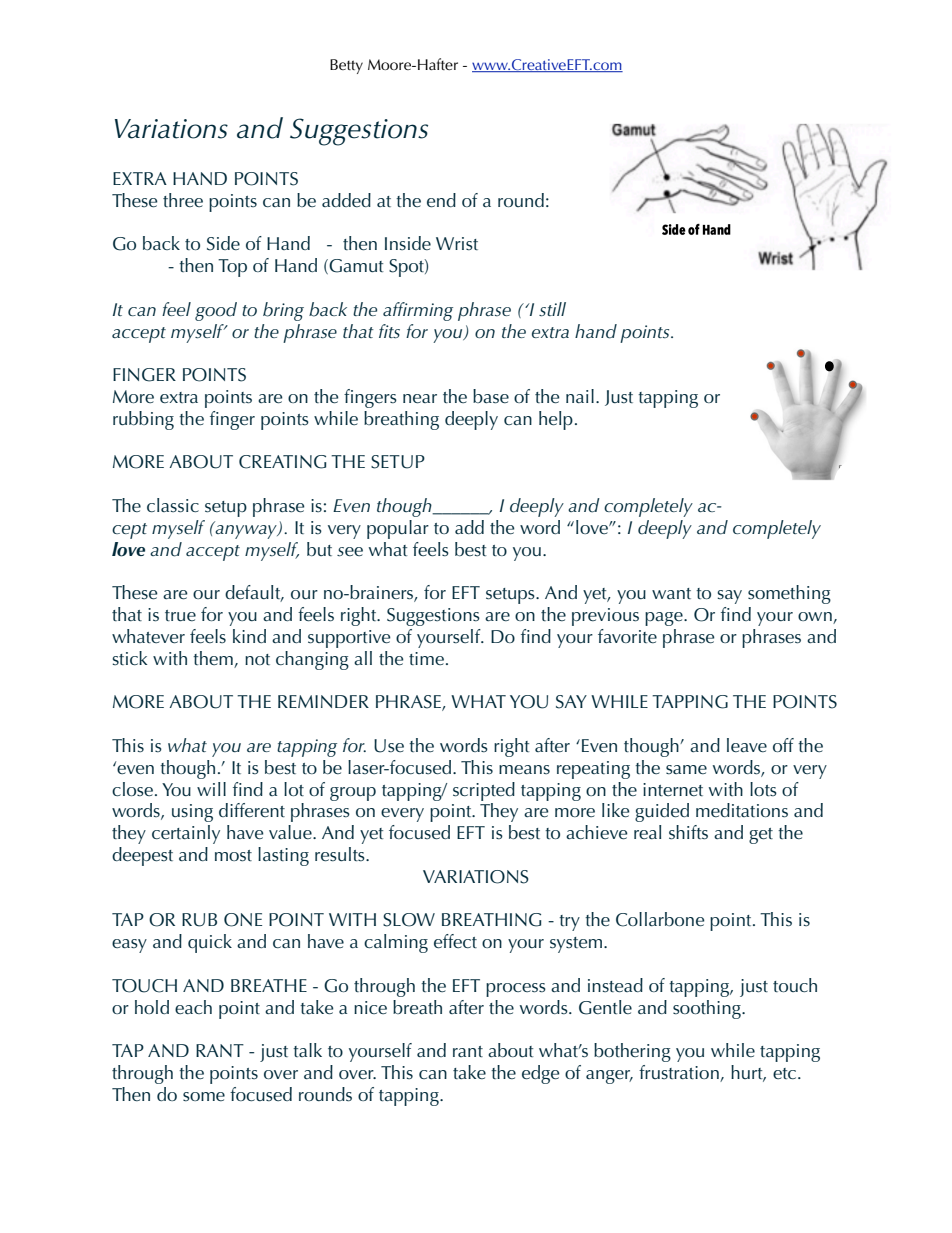 The height and width of the document is (1233, 952). What do you see at coordinates (742, 810) in the document?
I see `meditations` at bounding box center [742, 810].
